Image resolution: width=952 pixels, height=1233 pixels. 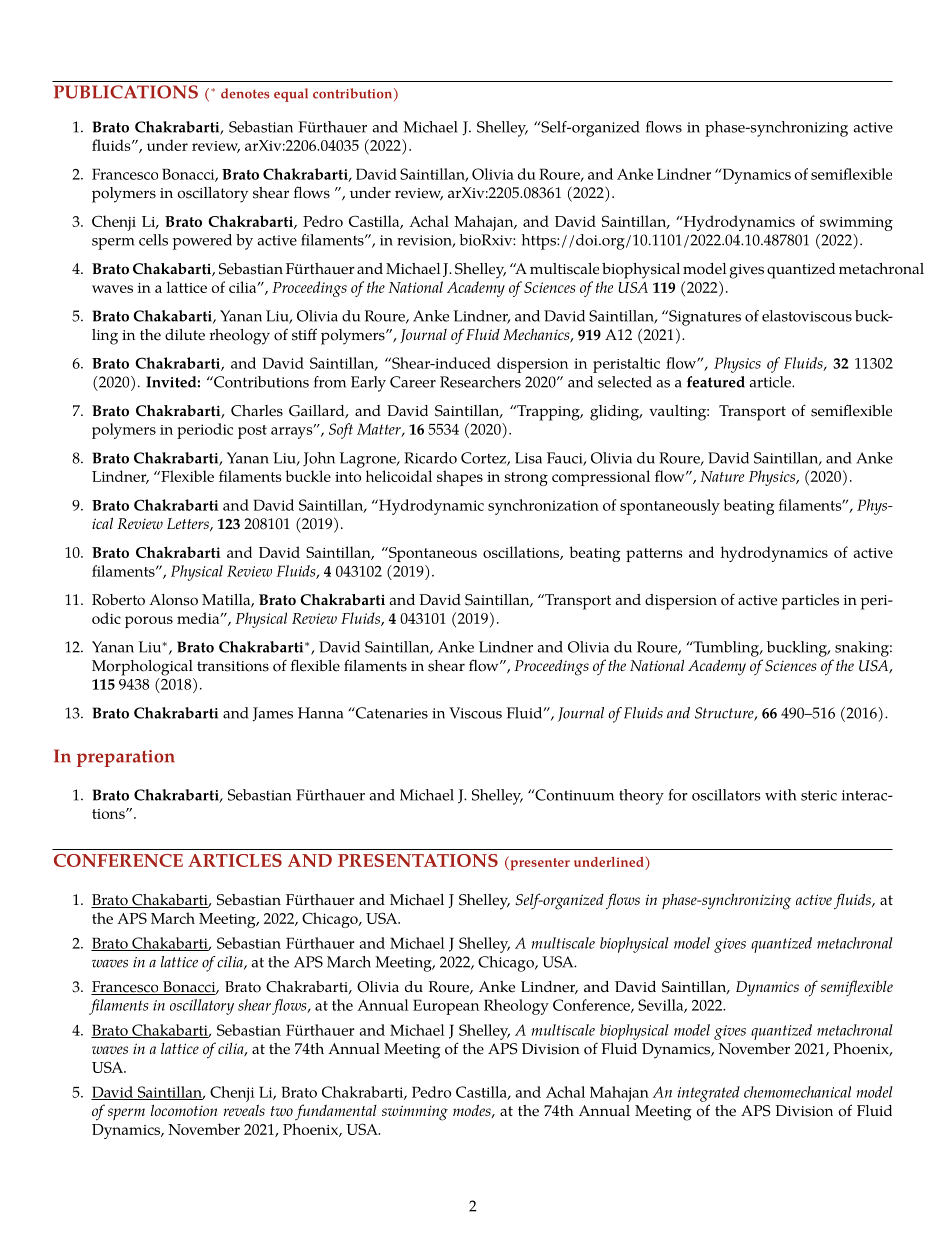 What do you see at coordinates (716, 382) in the screenshot?
I see `featured` at bounding box center [716, 382].
